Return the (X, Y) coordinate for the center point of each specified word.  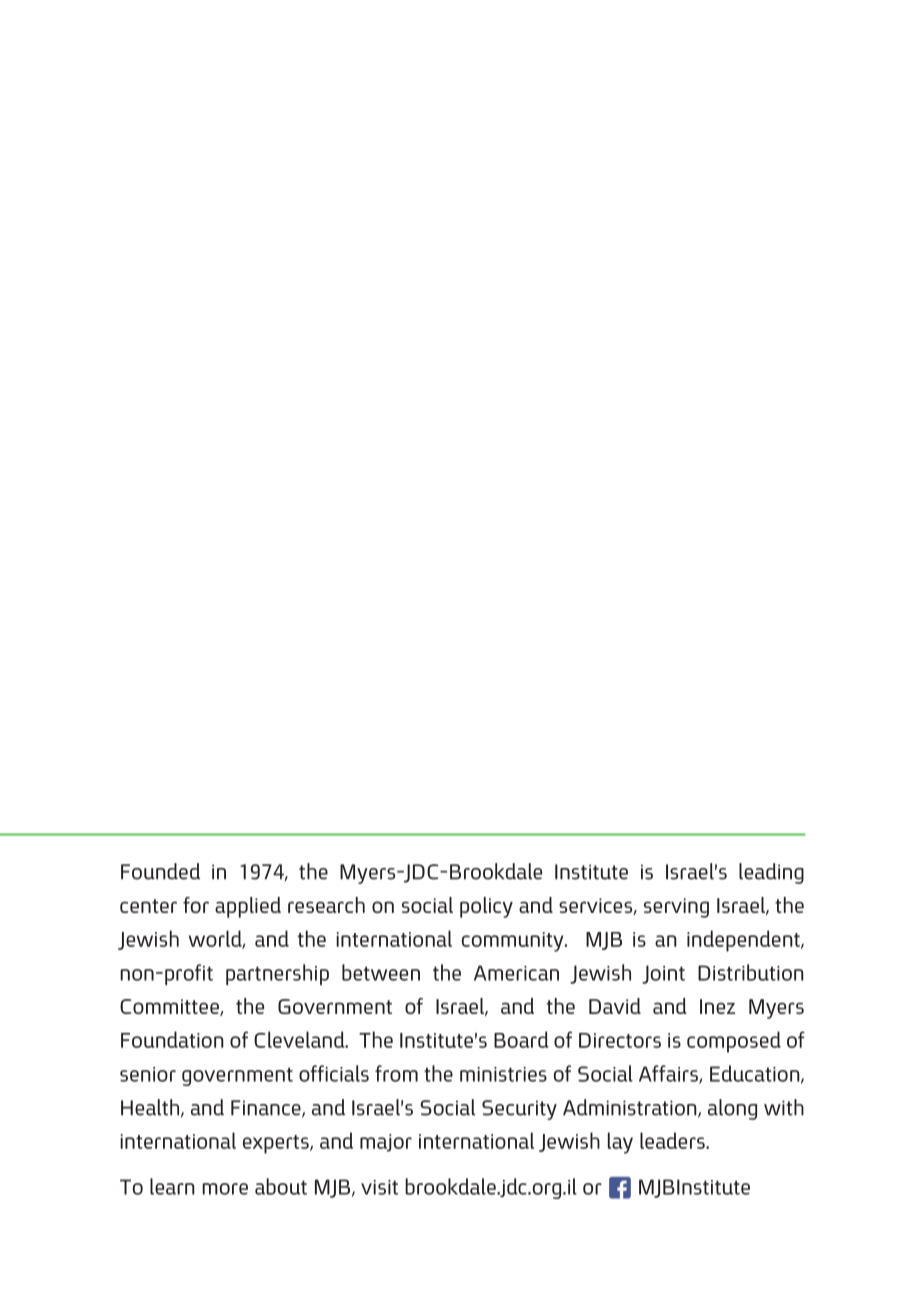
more (225, 1189)
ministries (503, 1074)
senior (148, 1074)
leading (771, 873)
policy (486, 907)
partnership (277, 974)
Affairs (669, 1074)
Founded (160, 871)
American (516, 973)
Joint (663, 974)
